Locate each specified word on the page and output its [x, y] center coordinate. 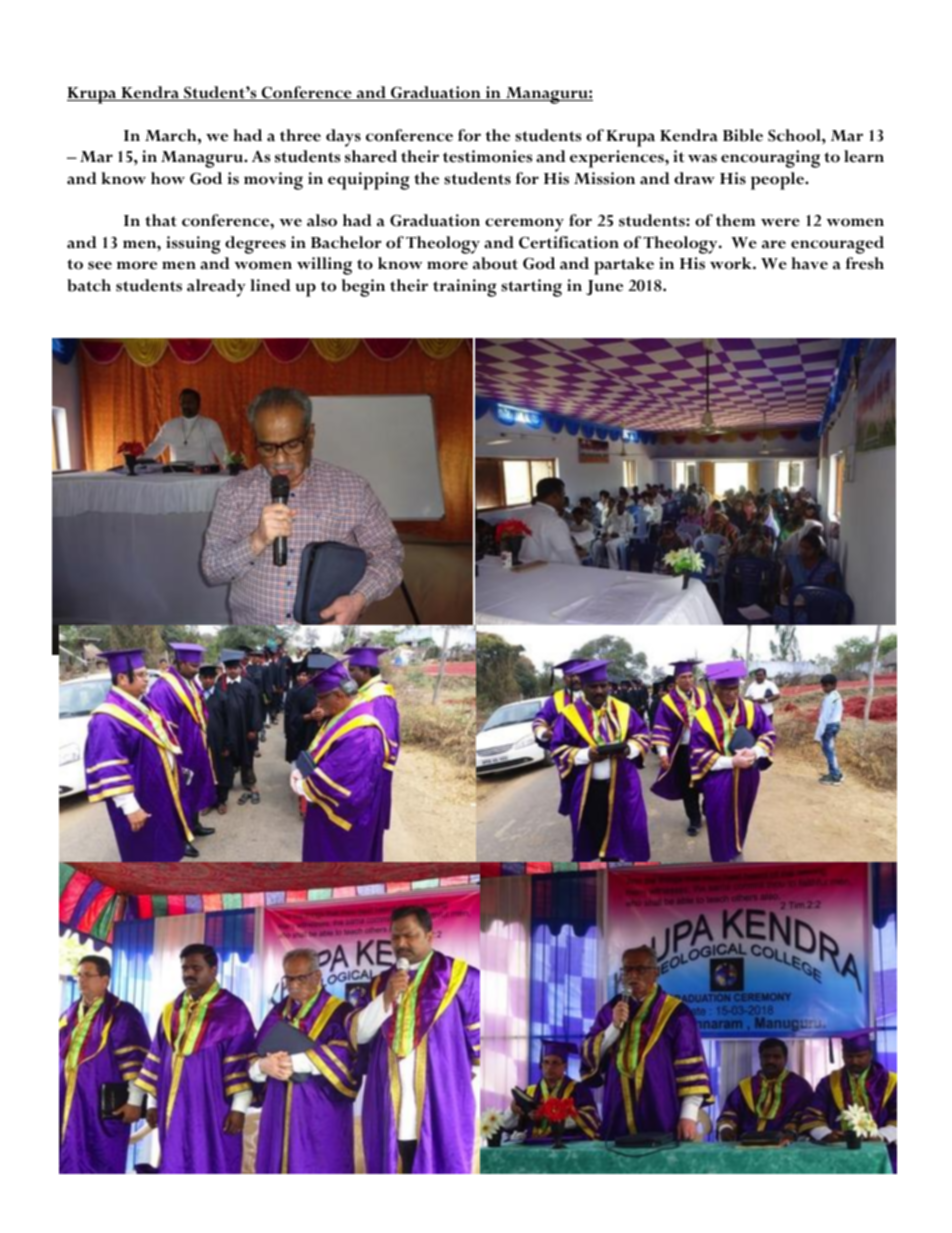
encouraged [837, 245]
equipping [369, 181]
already [216, 288]
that [161, 220]
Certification [569, 242]
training [465, 288]
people [779, 181]
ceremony [524, 225]
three [300, 135]
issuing [193, 245]
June [604, 287]
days [343, 138]
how [168, 178]
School [795, 135]
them [735, 220]
